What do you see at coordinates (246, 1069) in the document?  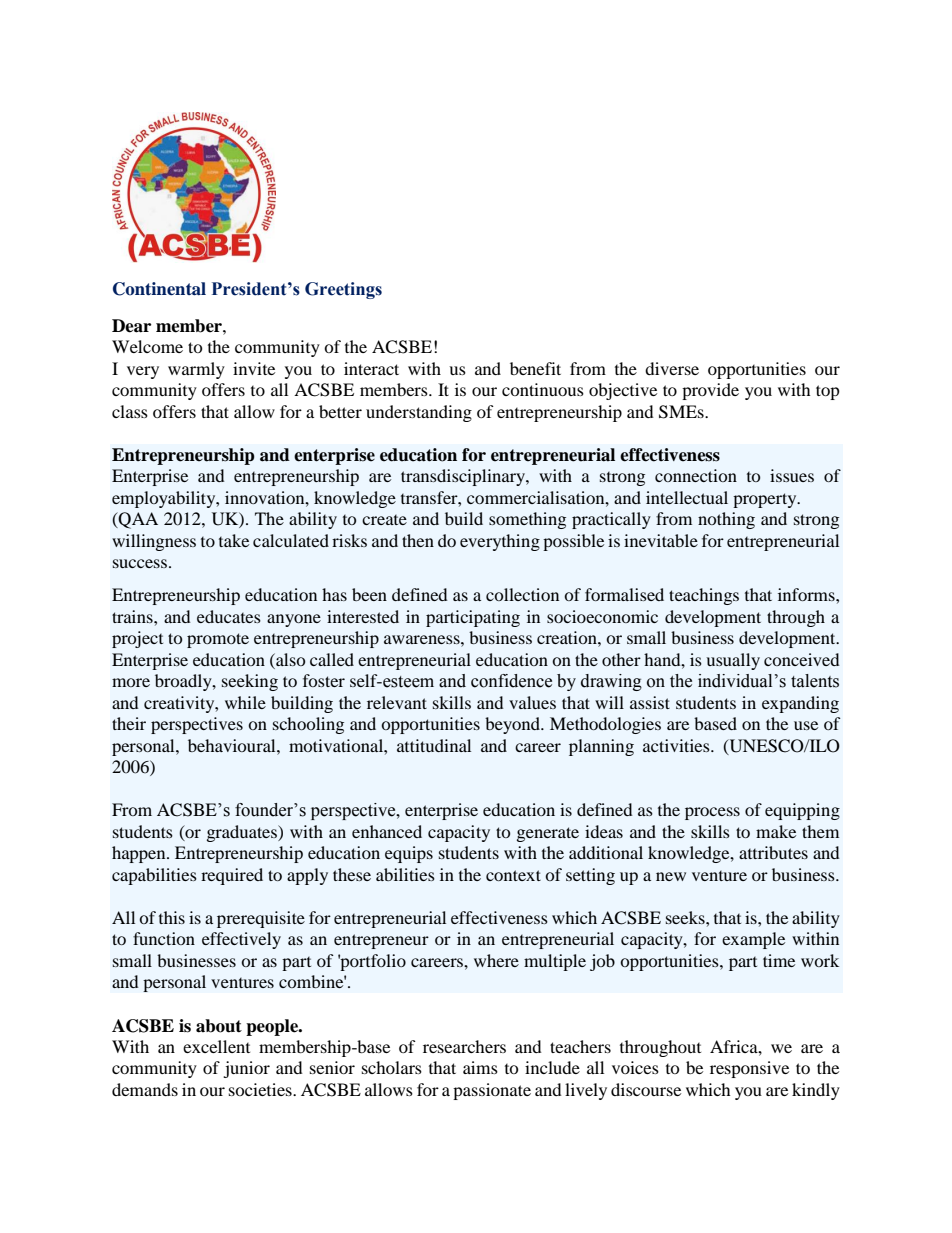 I see `junior` at bounding box center [246, 1069].
